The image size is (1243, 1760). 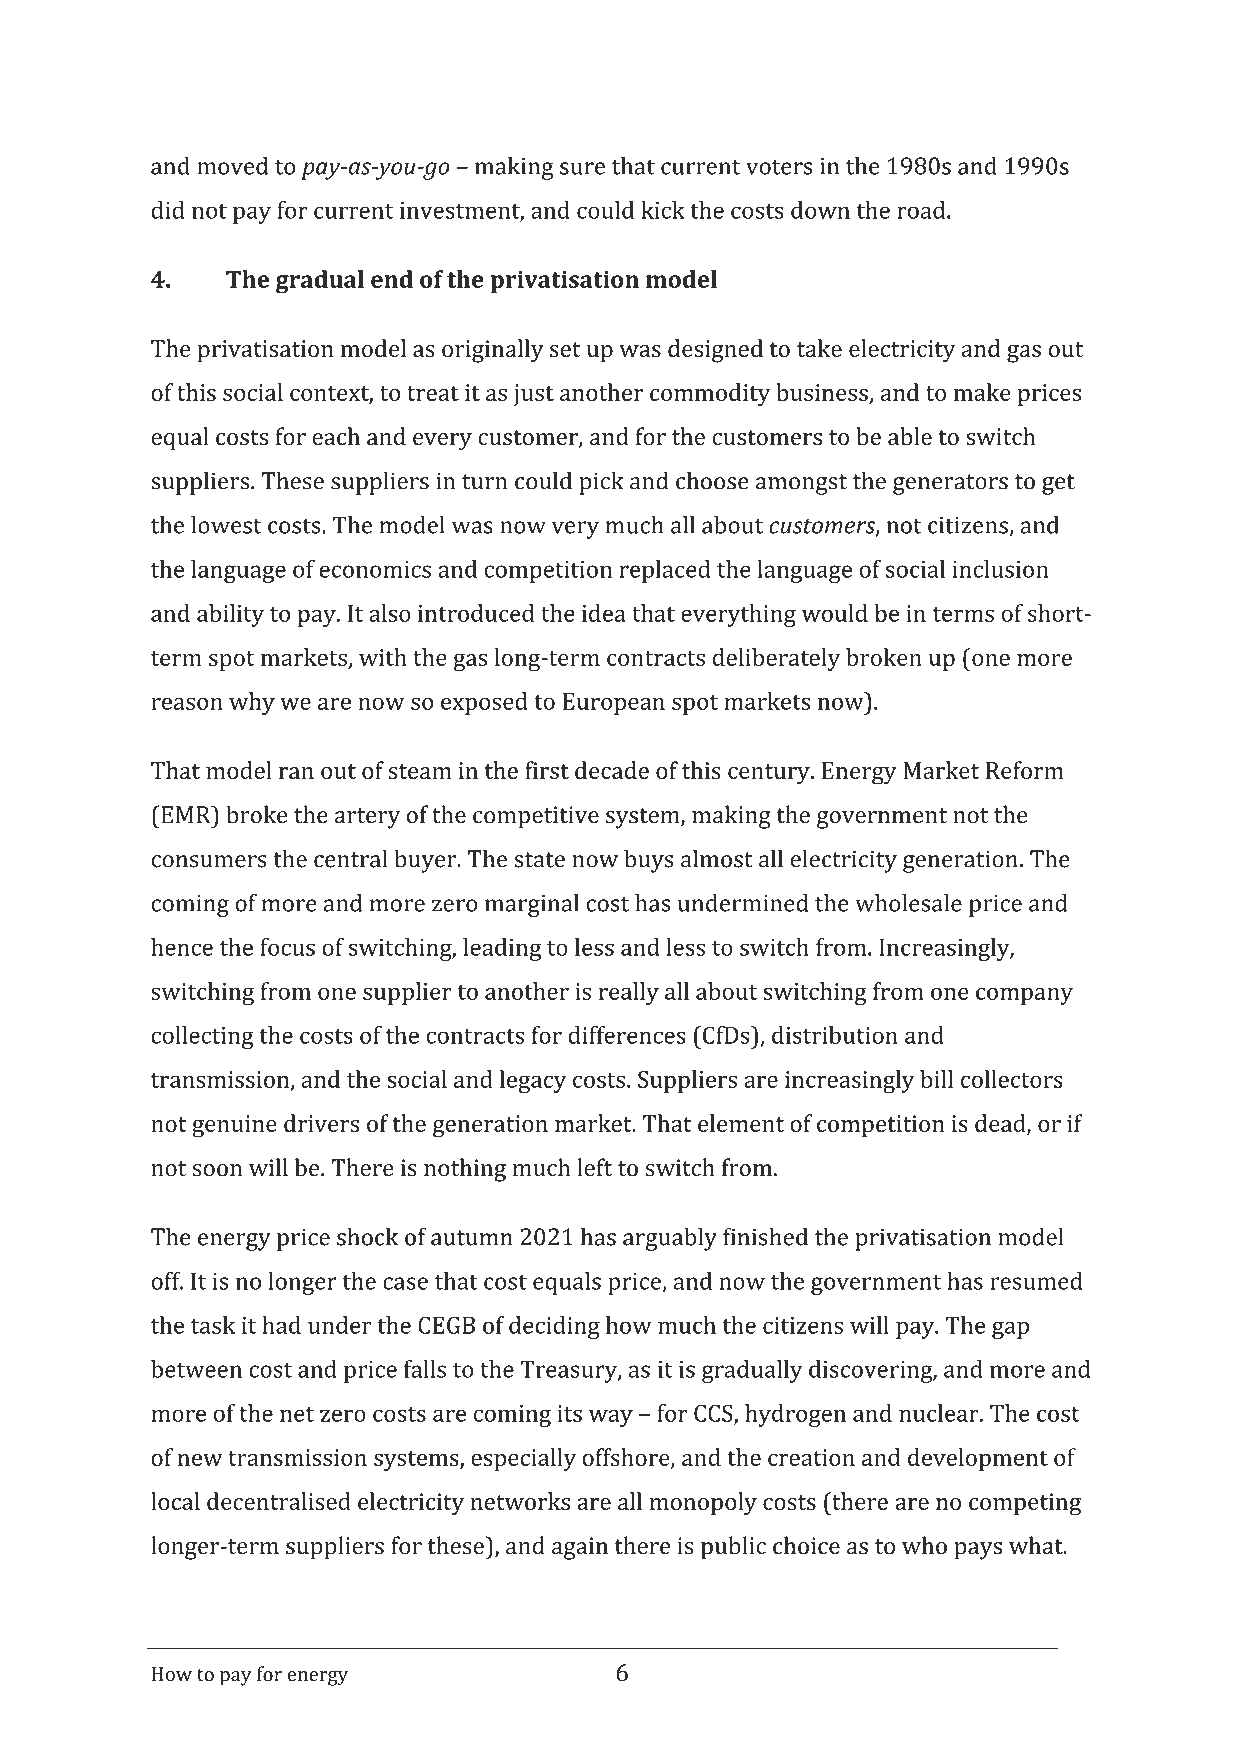 I want to click on drivers, so click(x=321, y=1123).
